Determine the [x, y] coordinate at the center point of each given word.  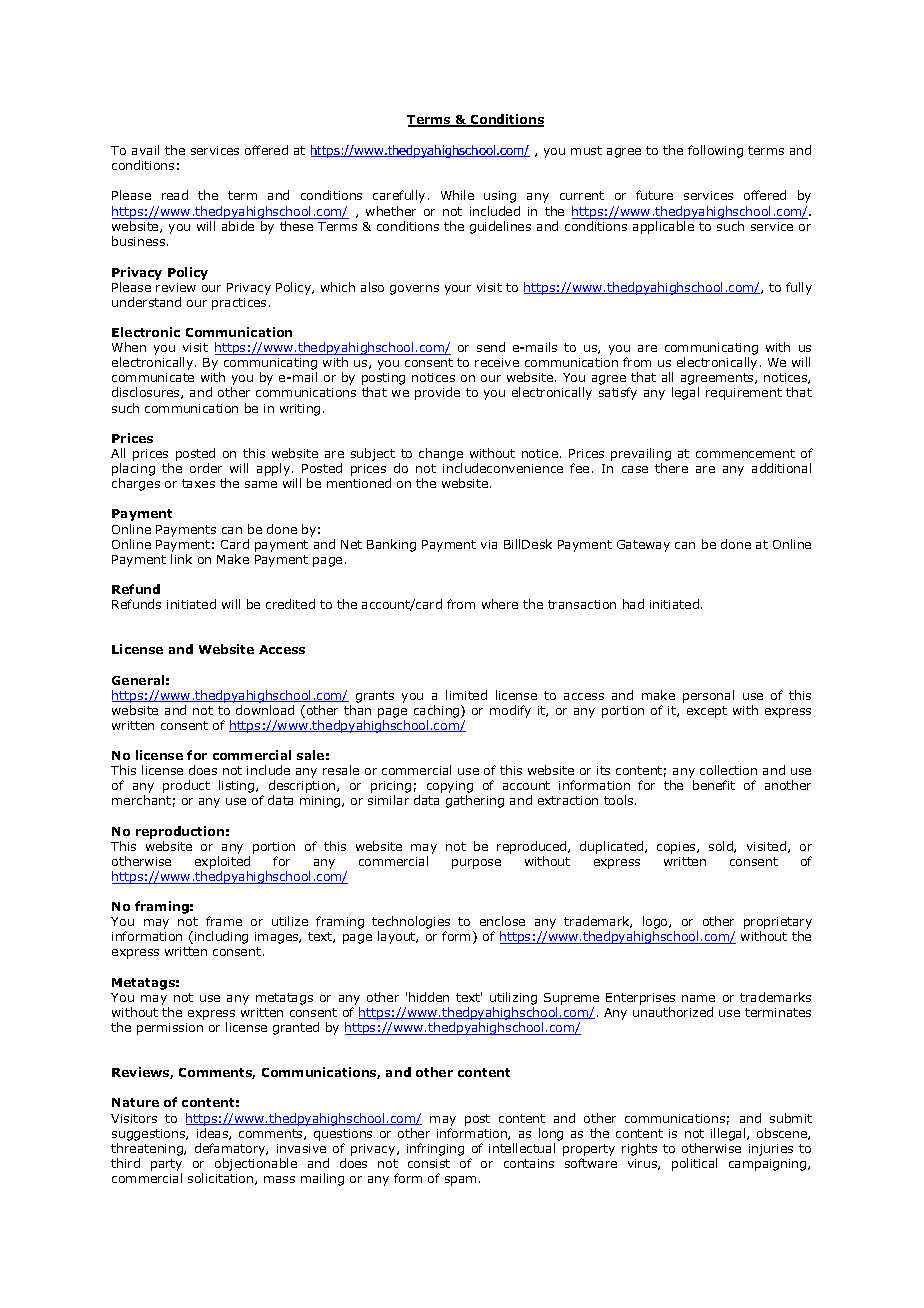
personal [708, 696]
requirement [744, 394]
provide [437, 393]
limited [466, 695]
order [206, 468]
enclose [502, 921]
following [715, 151]
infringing [435, 1149]
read [175, 195]
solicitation [222, 1179]
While [457, 195]
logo [656, 924]
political [694, 1164]
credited [290, 604]
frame [224, 921]
